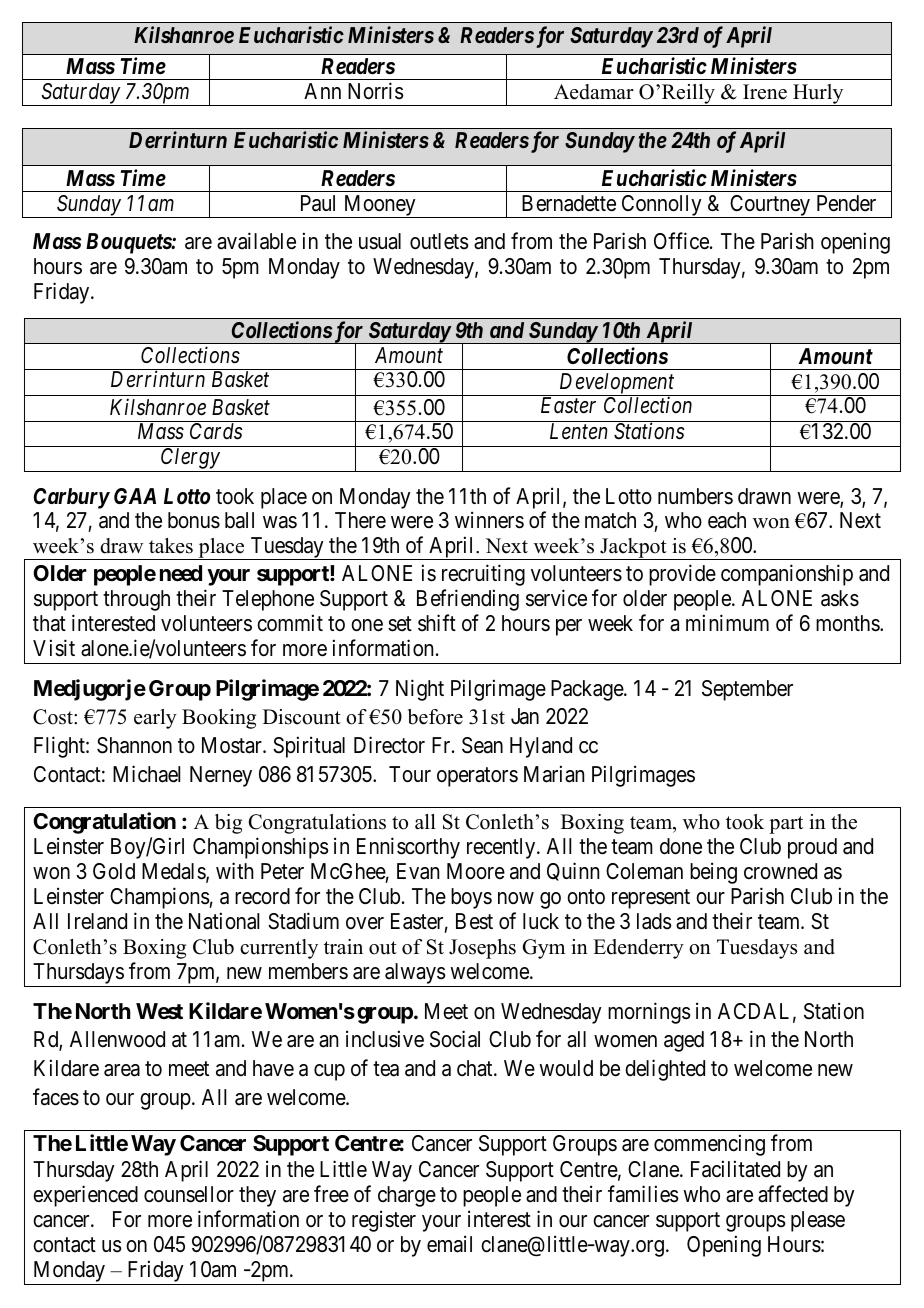  Describe the element at coordinates (476, 871) in the screenshot. I see `Moore` at that location.
